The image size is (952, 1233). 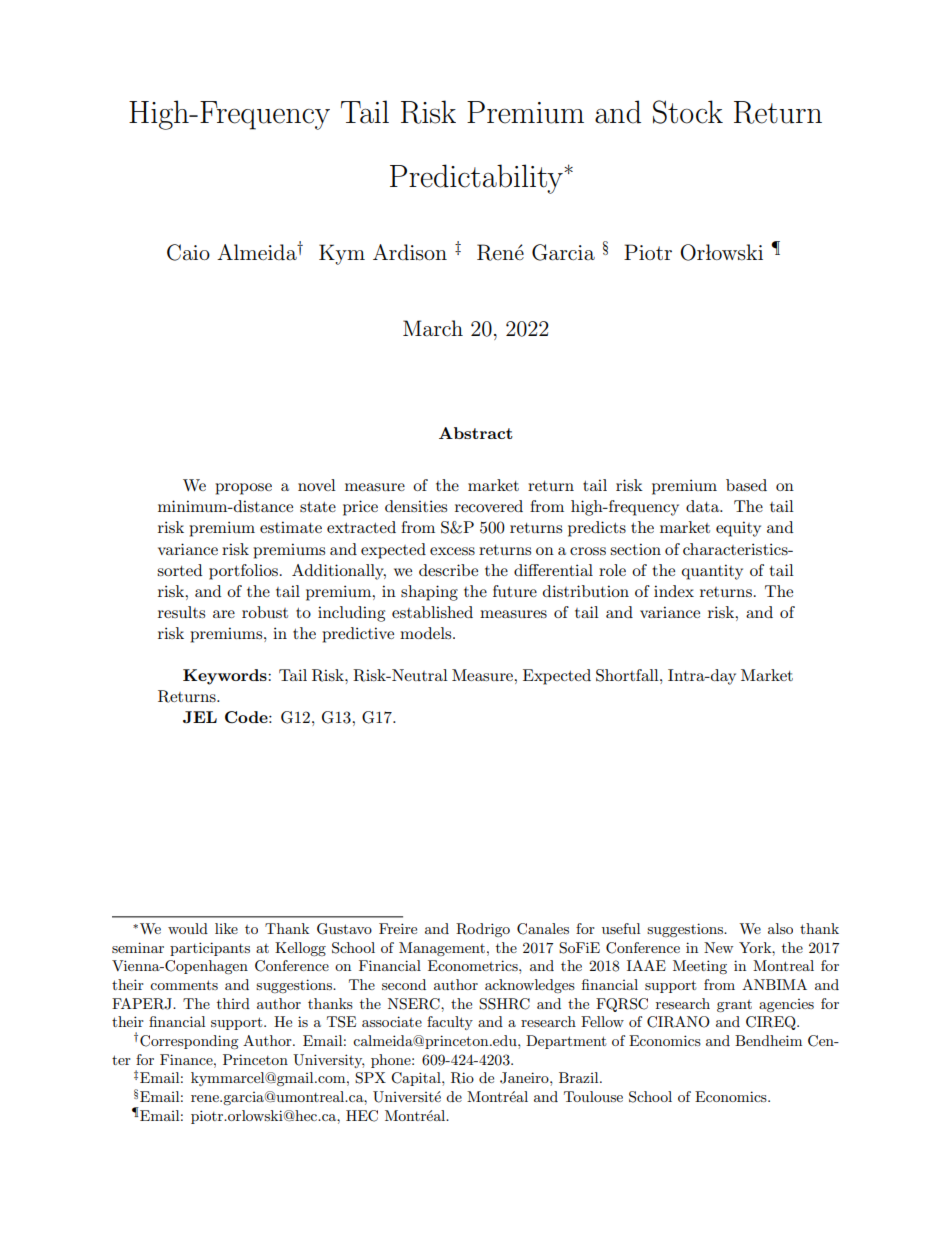 What do you see at coordinates (462, 1078) in the page?
I see `Rio` at bounding box center [462, 1078].
